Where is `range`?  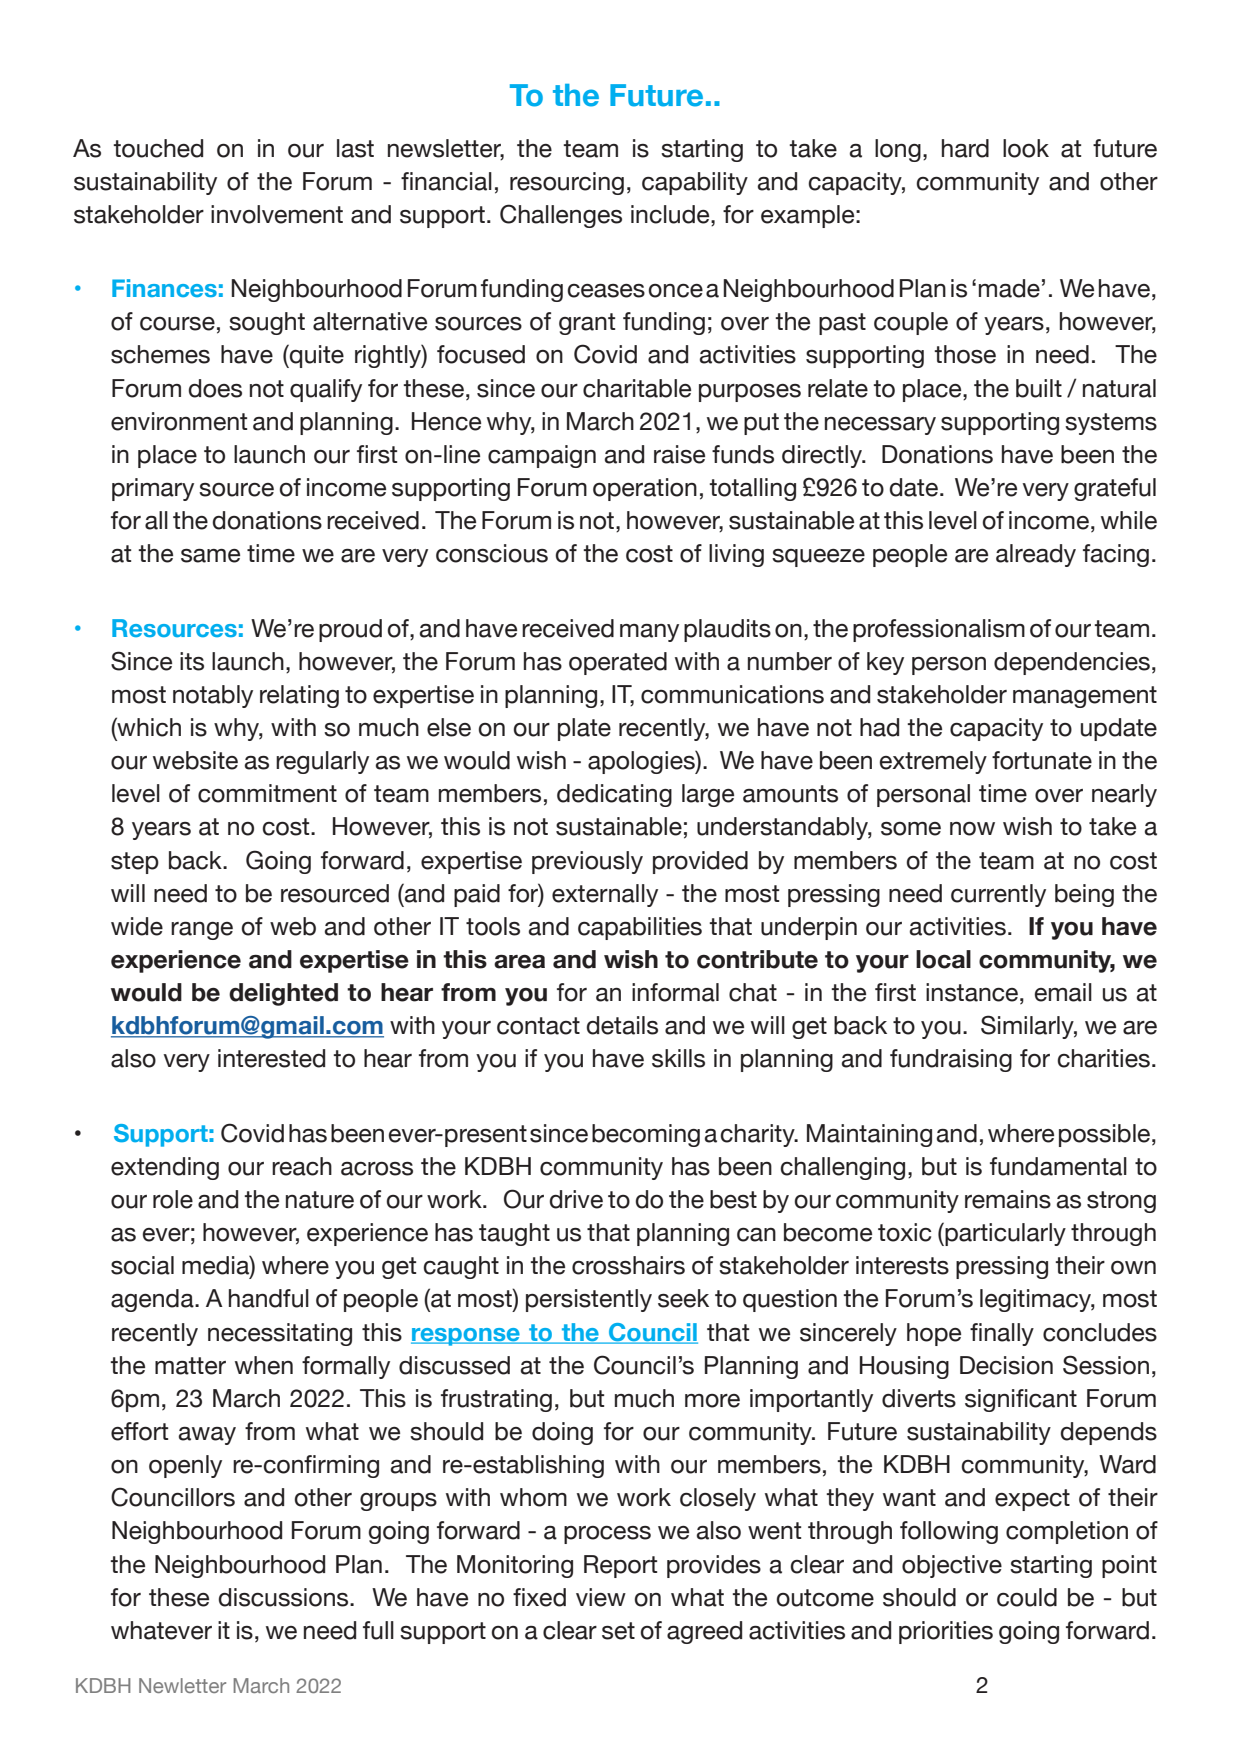 range is located at coordinates (202, 931).
